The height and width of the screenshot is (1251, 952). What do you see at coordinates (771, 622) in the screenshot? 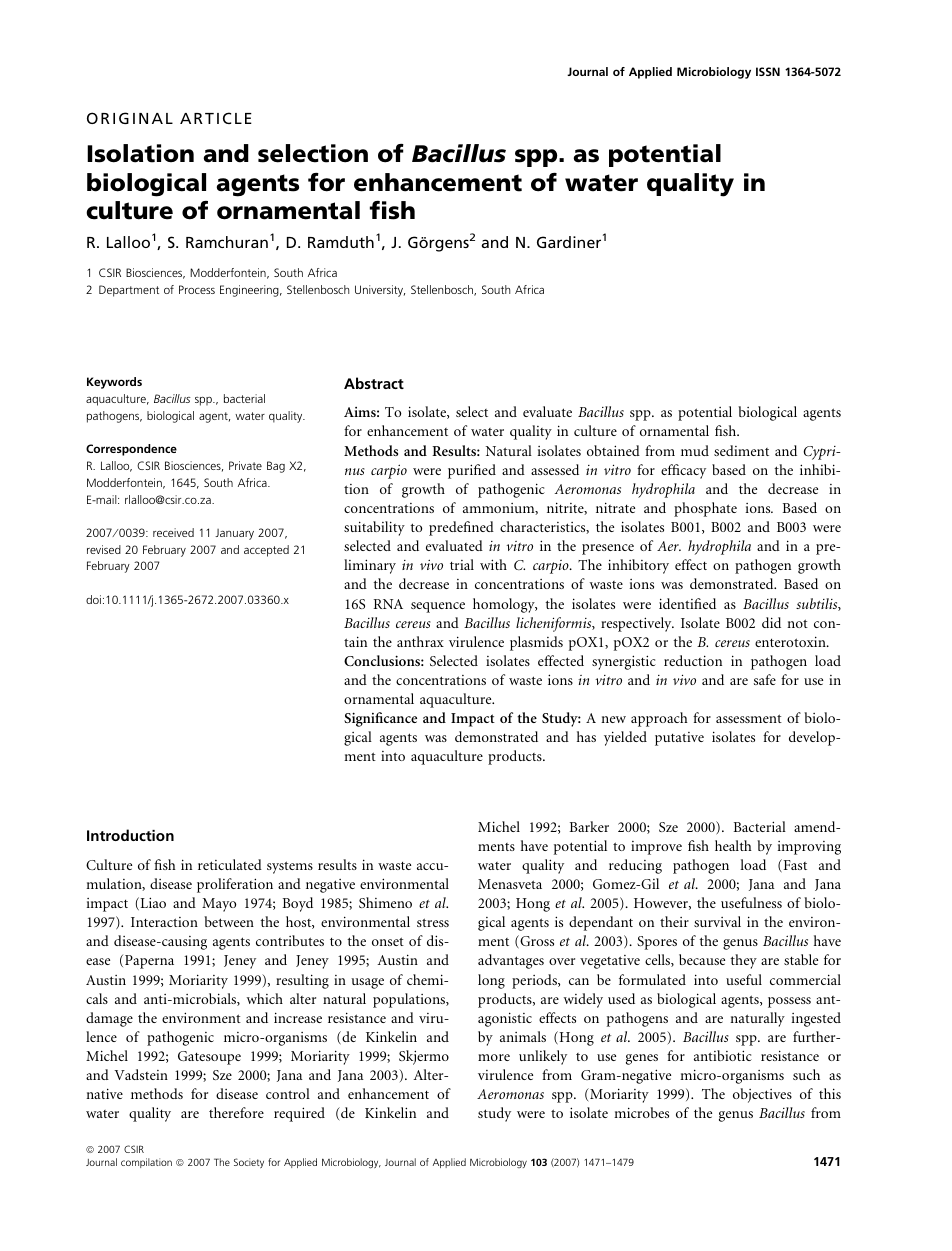
I see `did` at bounding box center [771, 622].
